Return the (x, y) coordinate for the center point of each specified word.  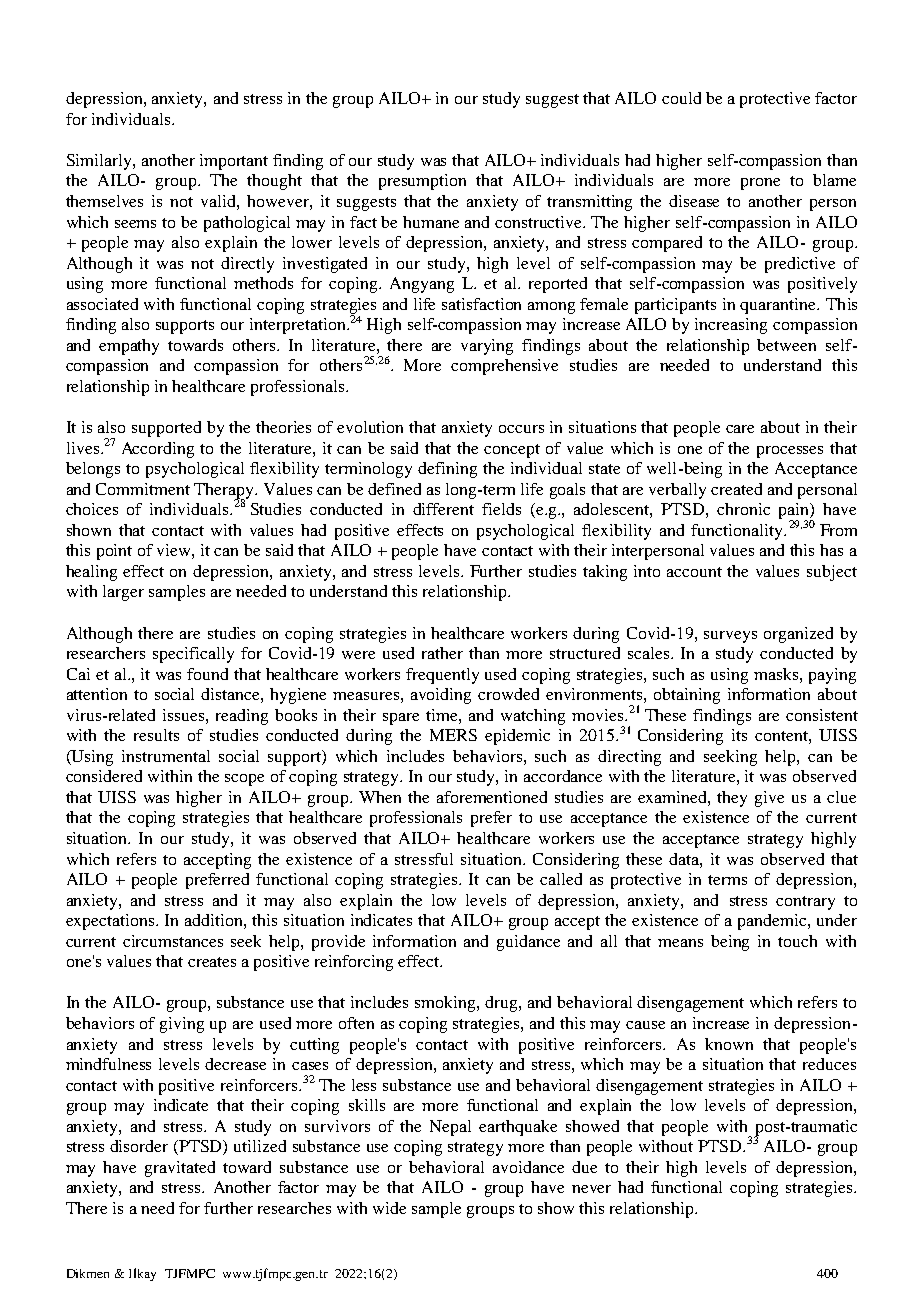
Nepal (450, 1128)
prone (760, 184)
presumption (422, 182)
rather (442, 653)
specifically (193, 655)
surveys (730, 637)
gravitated (180, 1169)
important (234, 162)
